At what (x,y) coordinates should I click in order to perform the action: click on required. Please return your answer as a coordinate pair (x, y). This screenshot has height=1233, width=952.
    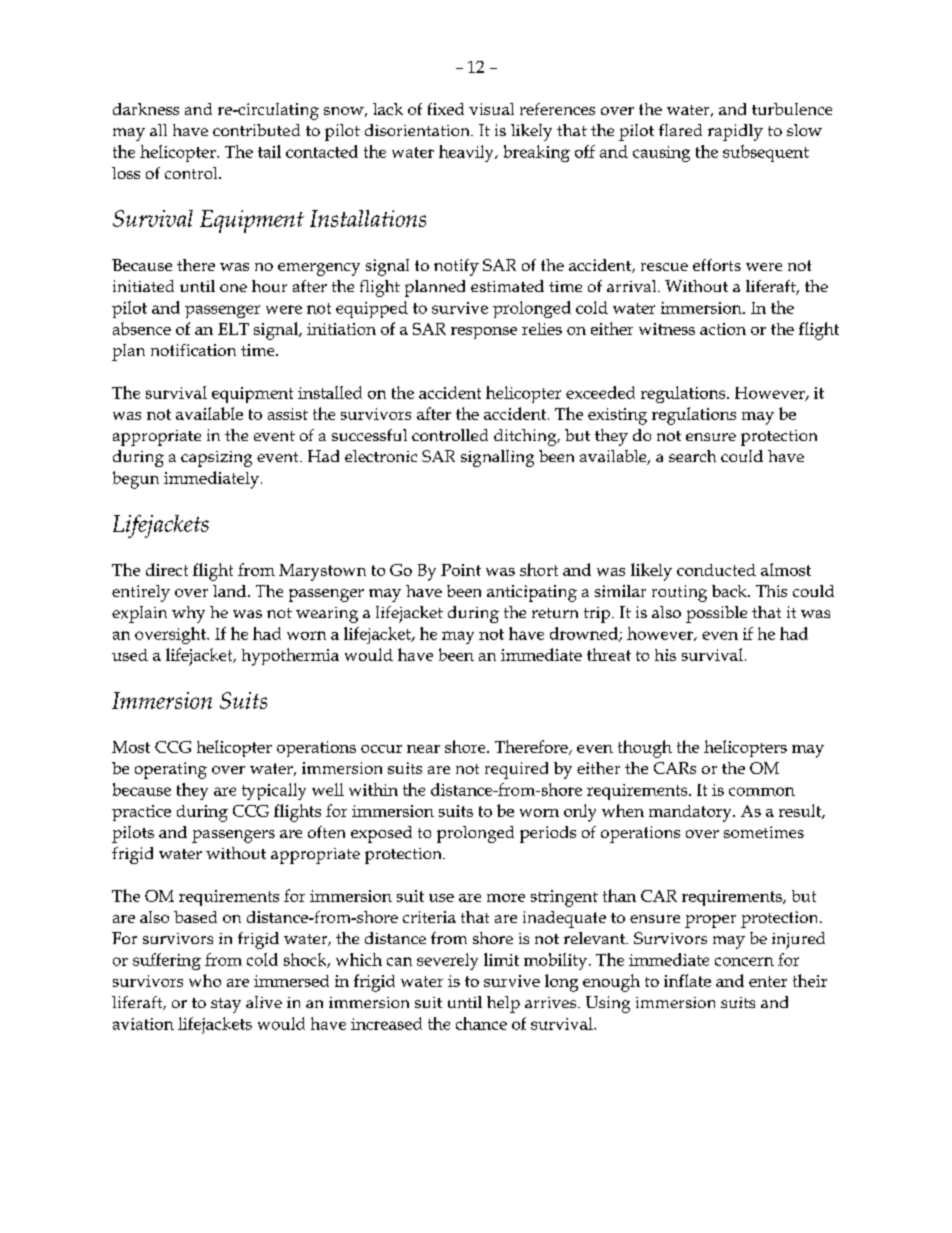
    Looking at the image, I should click on (516, 770).
